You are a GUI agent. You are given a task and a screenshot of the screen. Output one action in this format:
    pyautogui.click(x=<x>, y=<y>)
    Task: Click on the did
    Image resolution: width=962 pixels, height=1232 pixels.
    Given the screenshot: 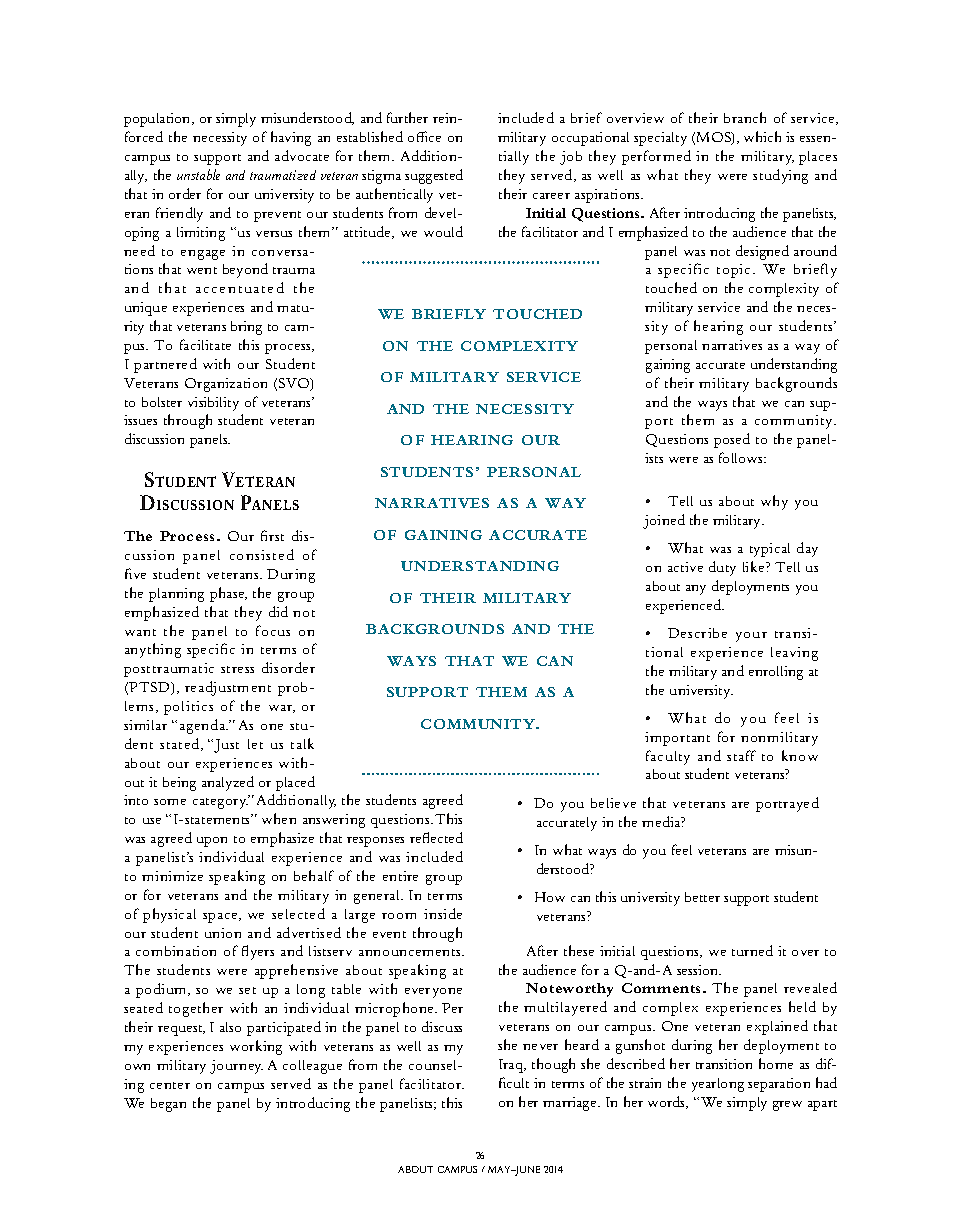 What is the action you would take?
    pyautogui.click(x=278, y=611)
